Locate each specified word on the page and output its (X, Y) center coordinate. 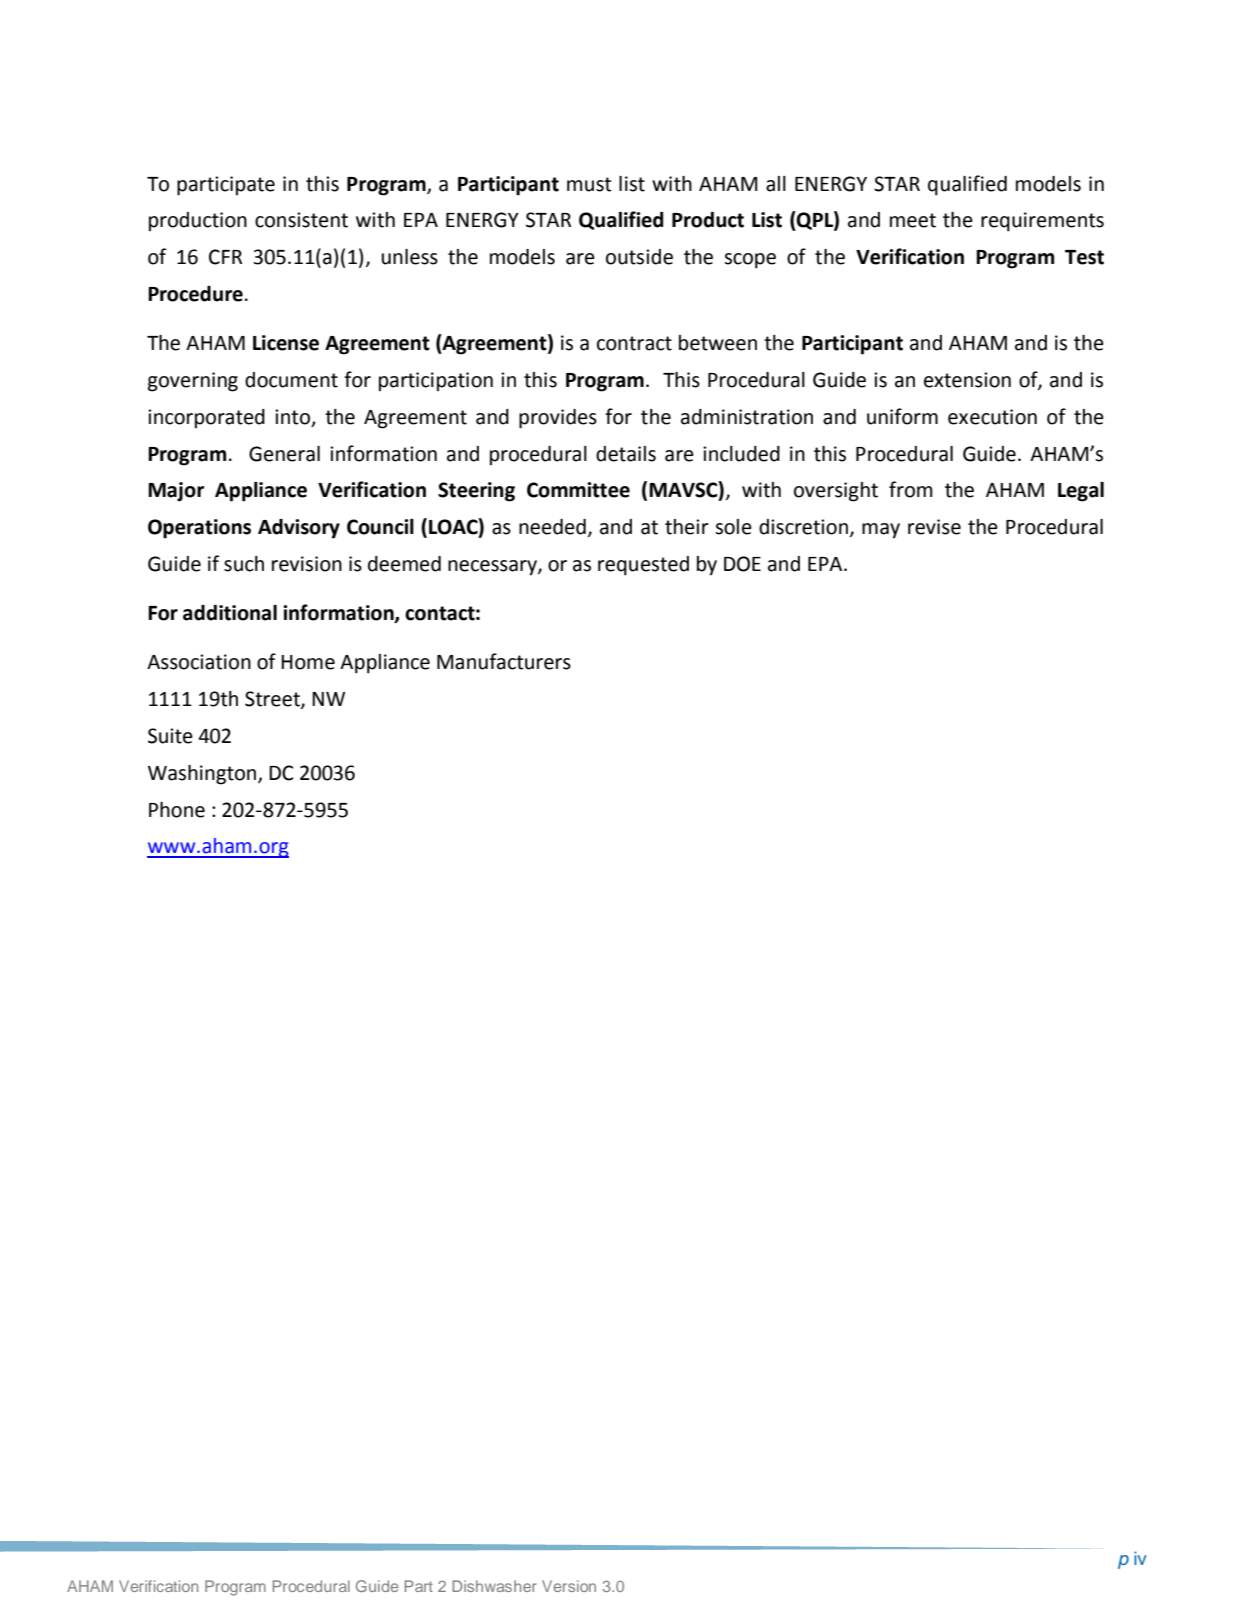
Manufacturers (504, 661)
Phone (177, 810)
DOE (742, 564)
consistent (301, 220)
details (626, 454)
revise (934, 527)
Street (273, 700)
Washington (203, 775)
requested (643, 566)
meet (913, 220)
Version (569, 1586)
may (881, 531)
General (284, 454)
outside (639, 257)
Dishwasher (494, 1586)
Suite (170, 736)
